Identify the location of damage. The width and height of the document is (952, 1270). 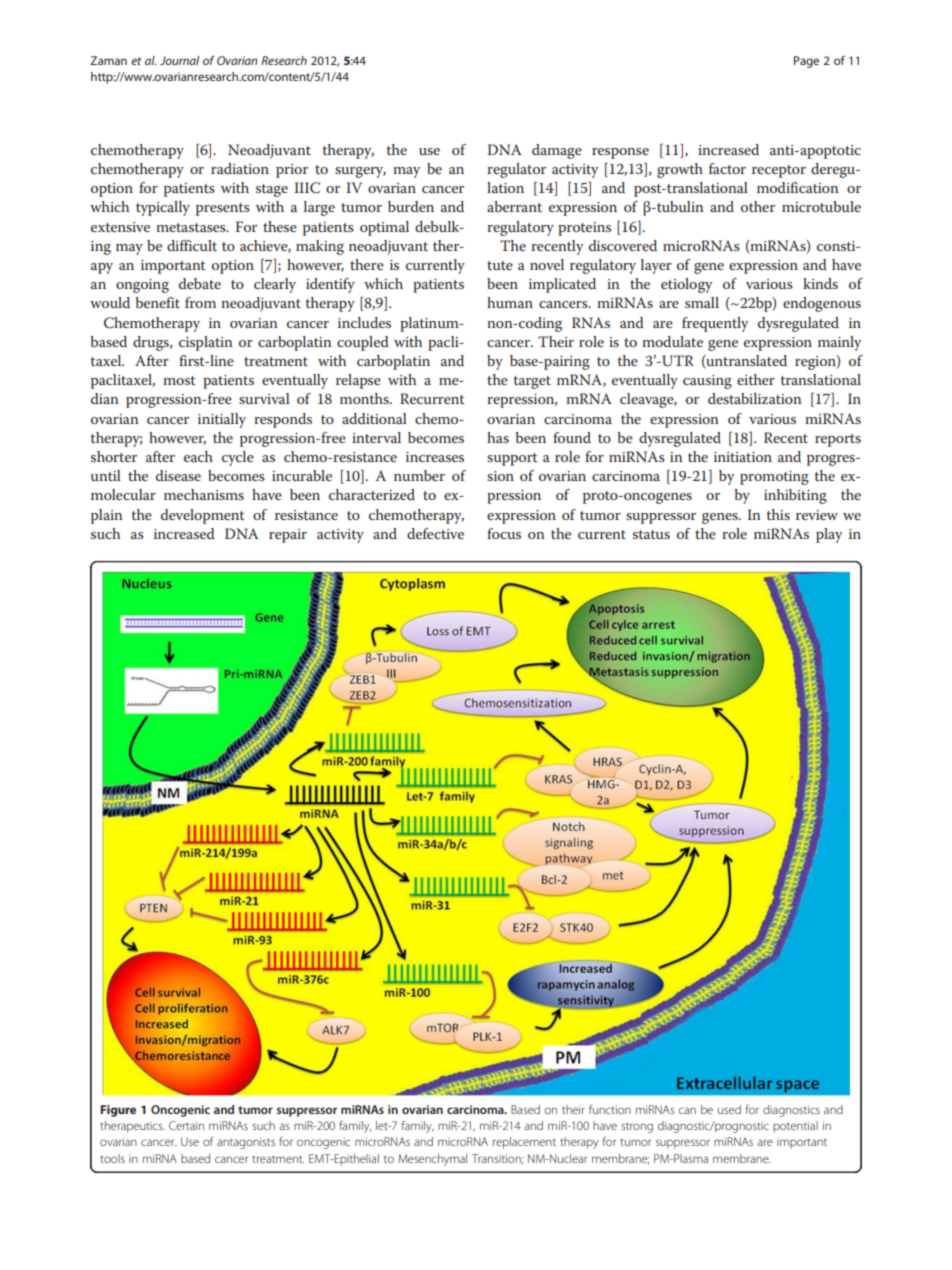
(557, 151).
